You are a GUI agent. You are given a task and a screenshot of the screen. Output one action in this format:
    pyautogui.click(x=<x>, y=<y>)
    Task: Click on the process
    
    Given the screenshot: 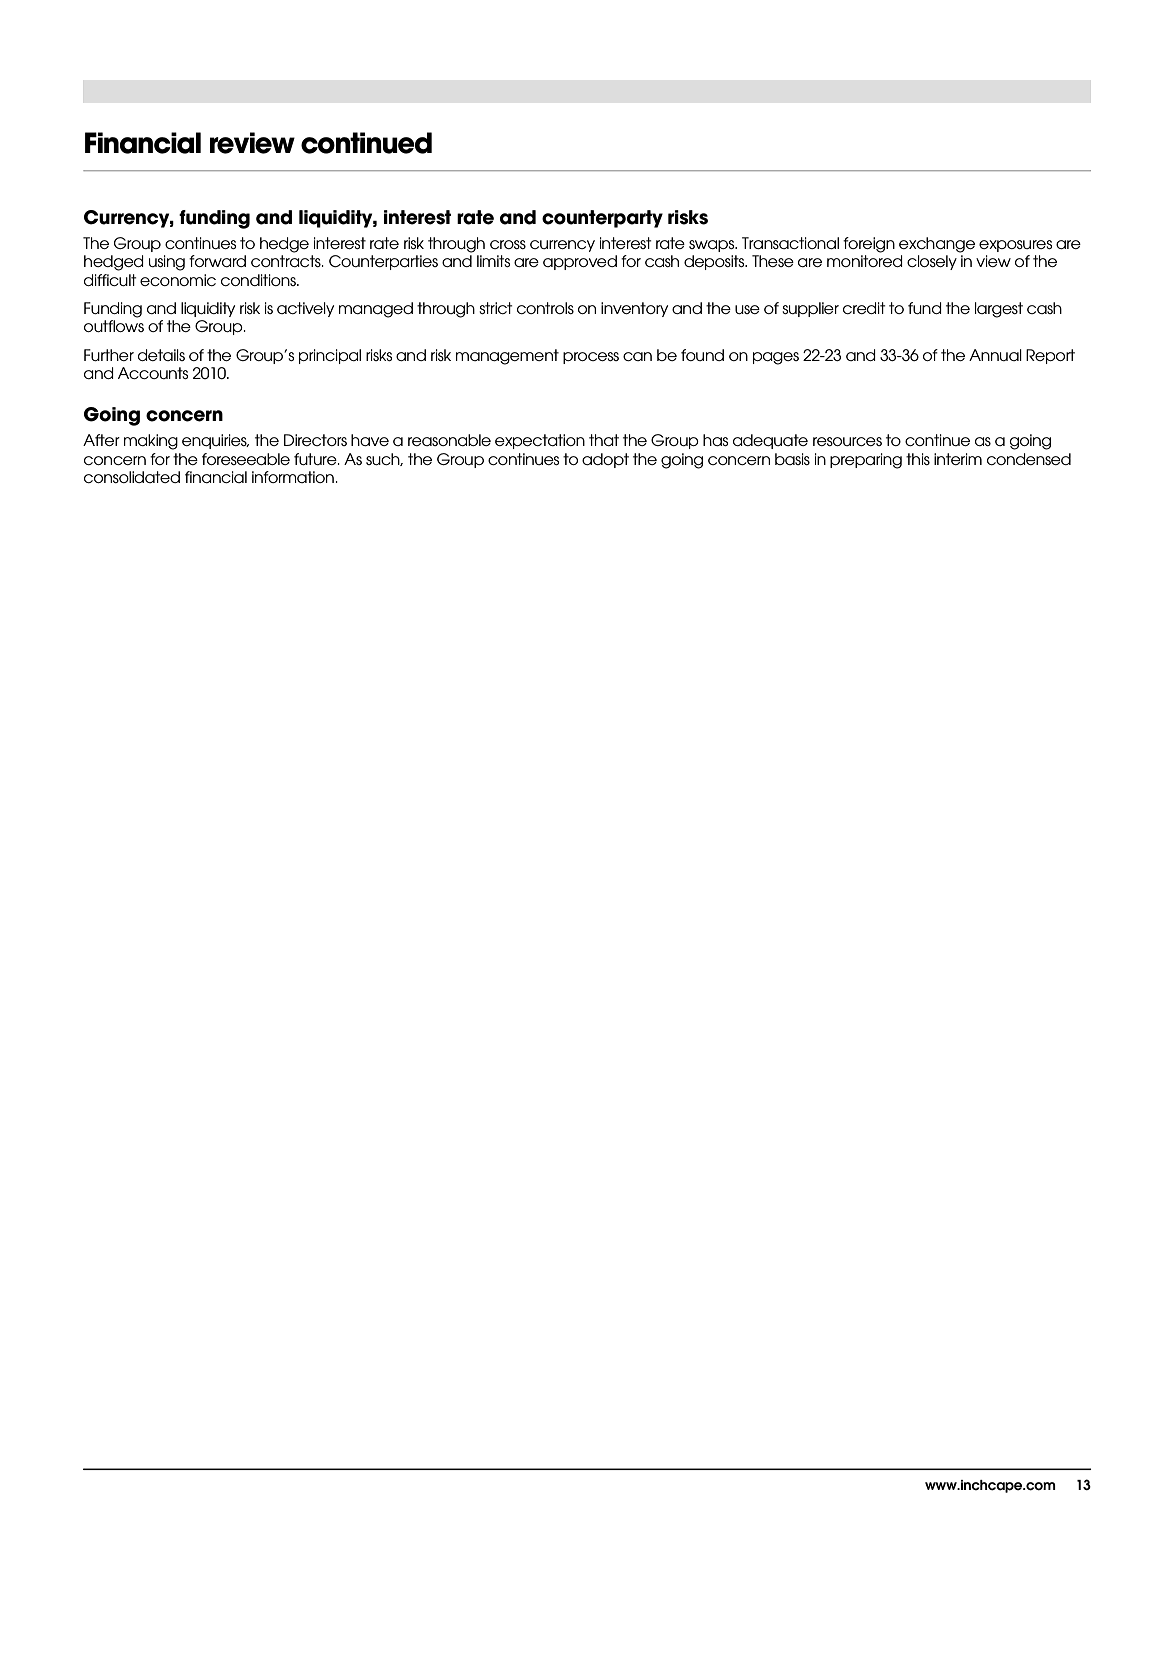 What is the action you would take?
    pyautogui.click(x=591, y=358)
